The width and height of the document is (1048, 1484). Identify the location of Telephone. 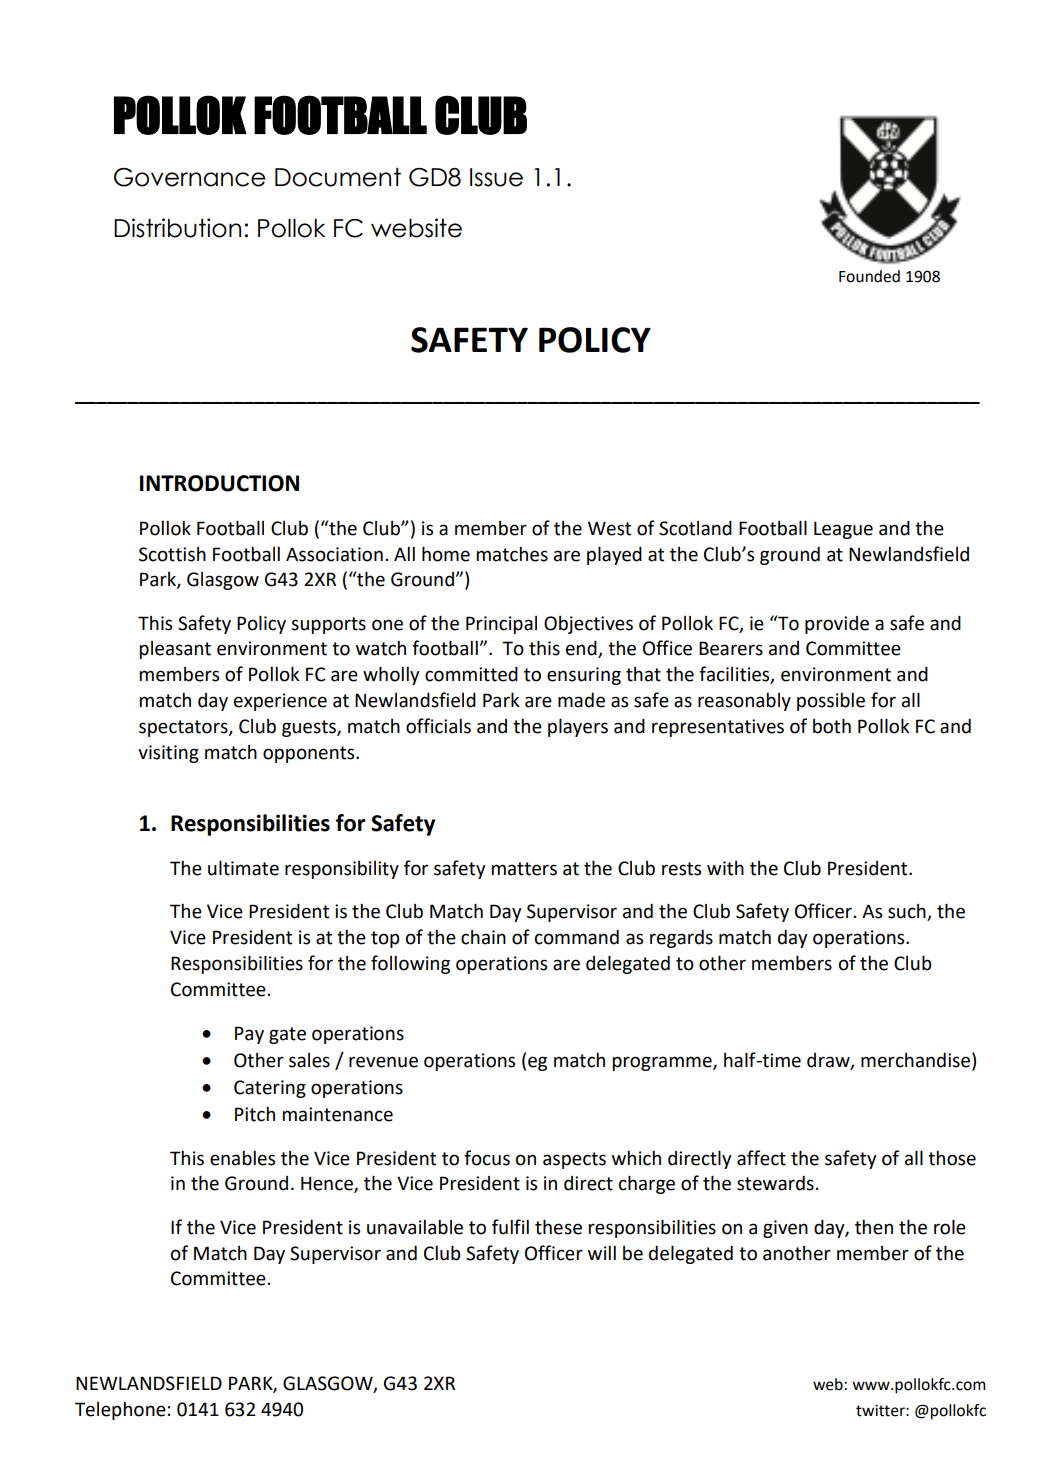
(120, 1411).
